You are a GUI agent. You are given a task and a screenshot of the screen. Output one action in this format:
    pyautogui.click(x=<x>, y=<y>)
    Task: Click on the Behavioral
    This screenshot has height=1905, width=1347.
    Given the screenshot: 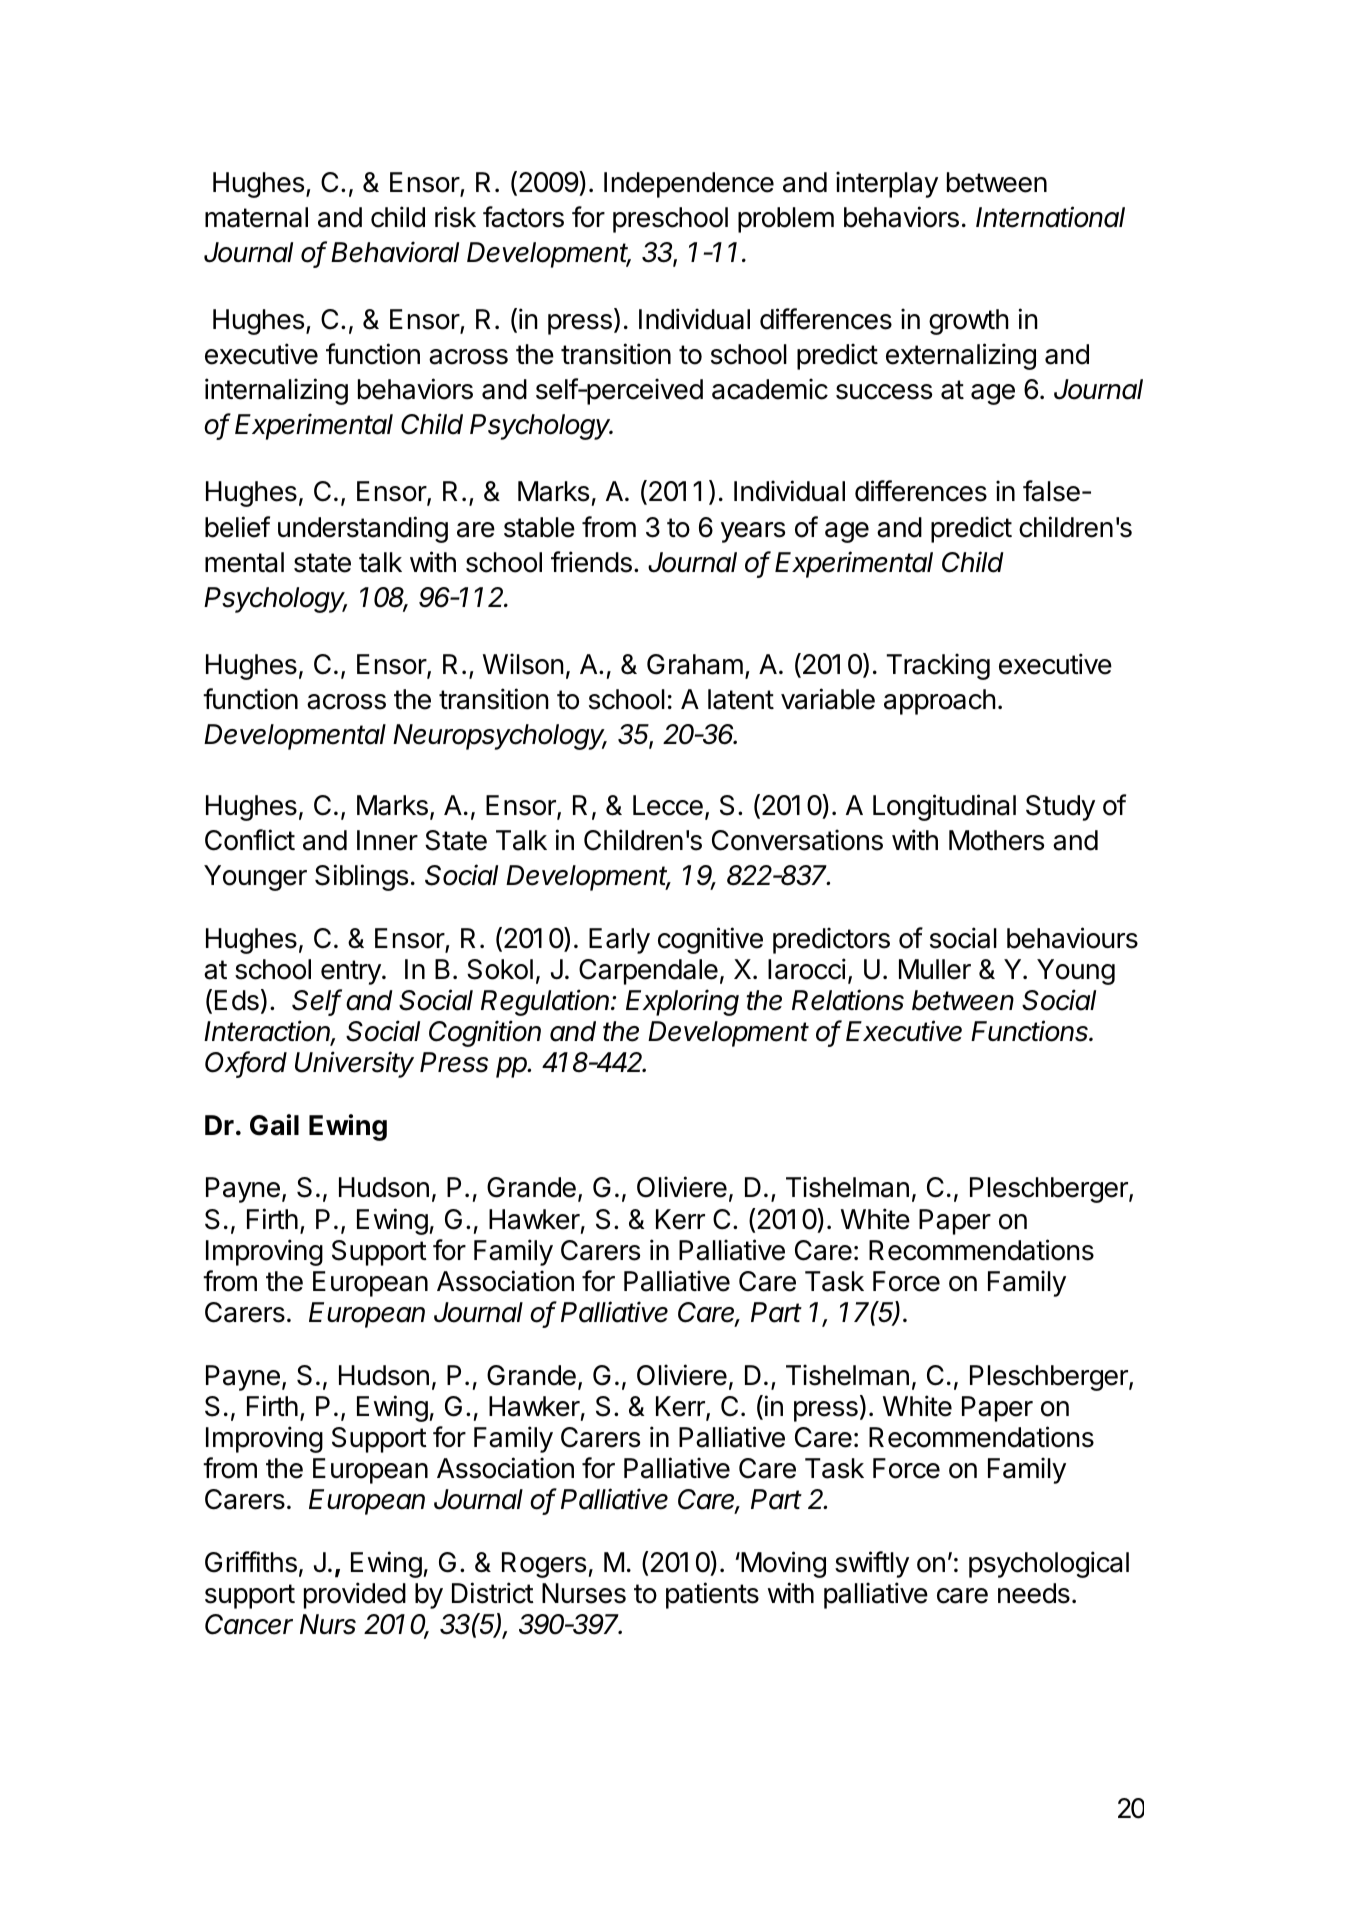 What is the action you would take?
    pyautogui.click(x=395, y=252)
